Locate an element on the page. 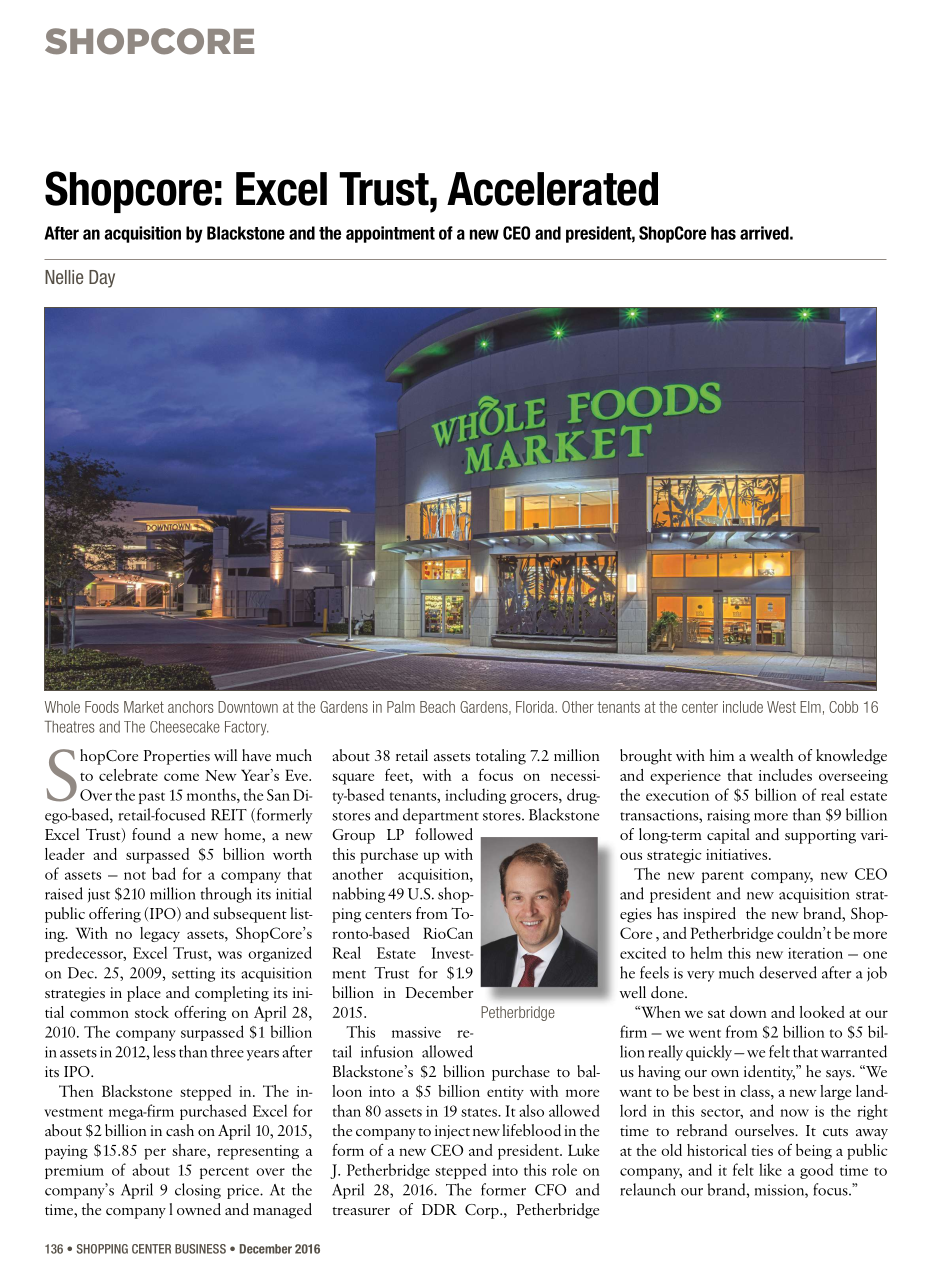  West is located at coordinates (781, 707).
